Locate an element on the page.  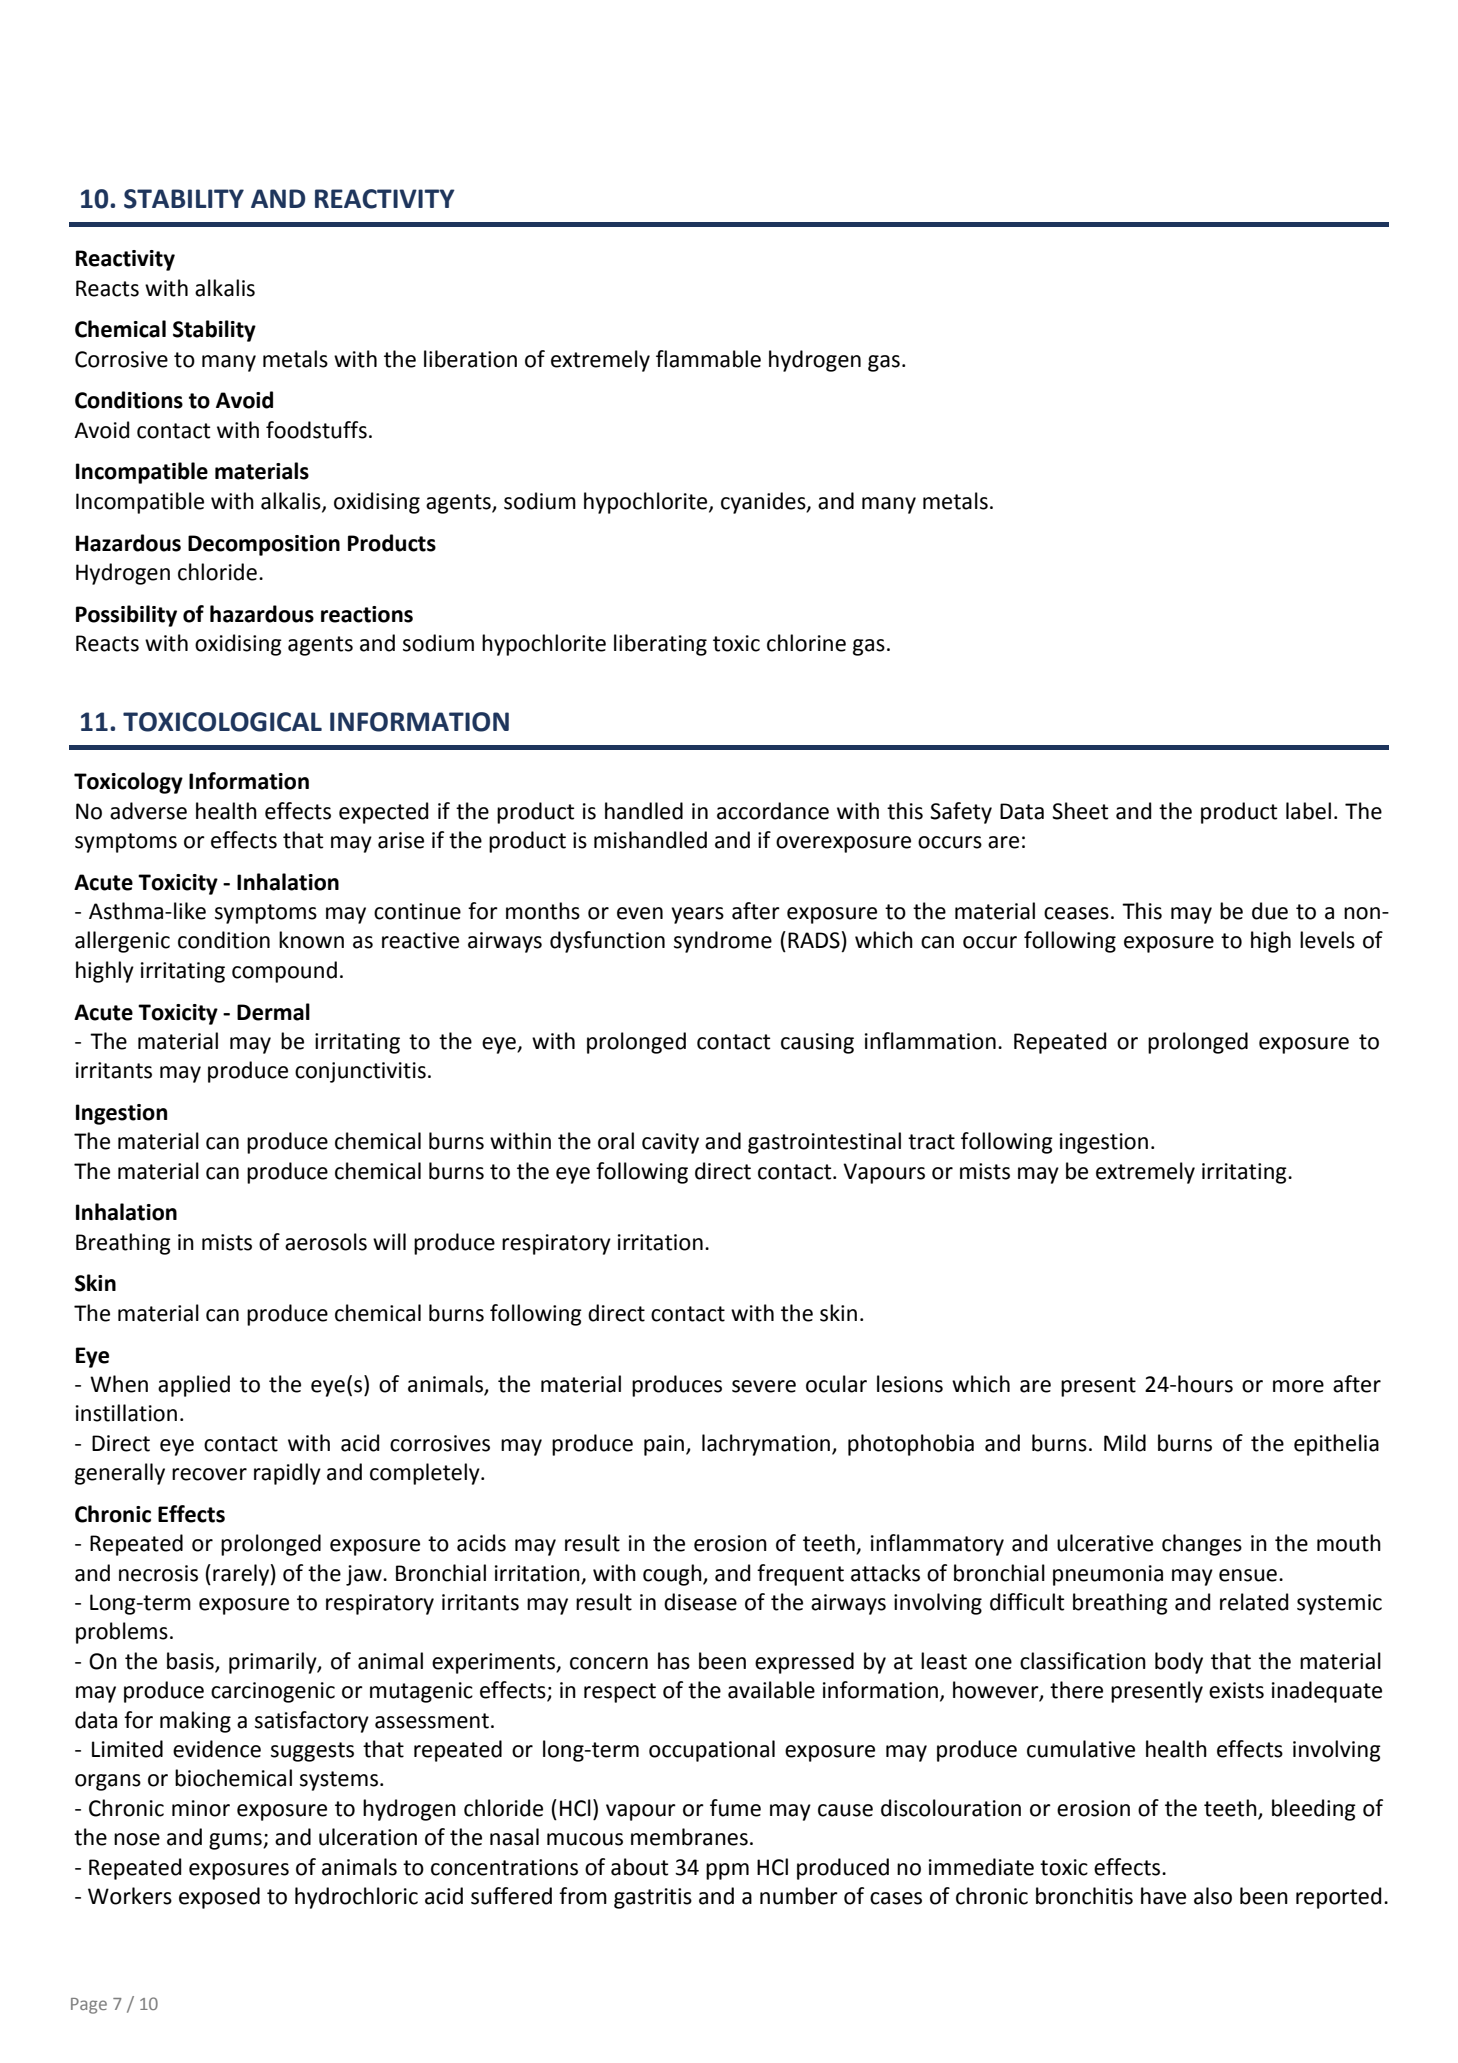
also is located at coordinates (1213, 1896).
